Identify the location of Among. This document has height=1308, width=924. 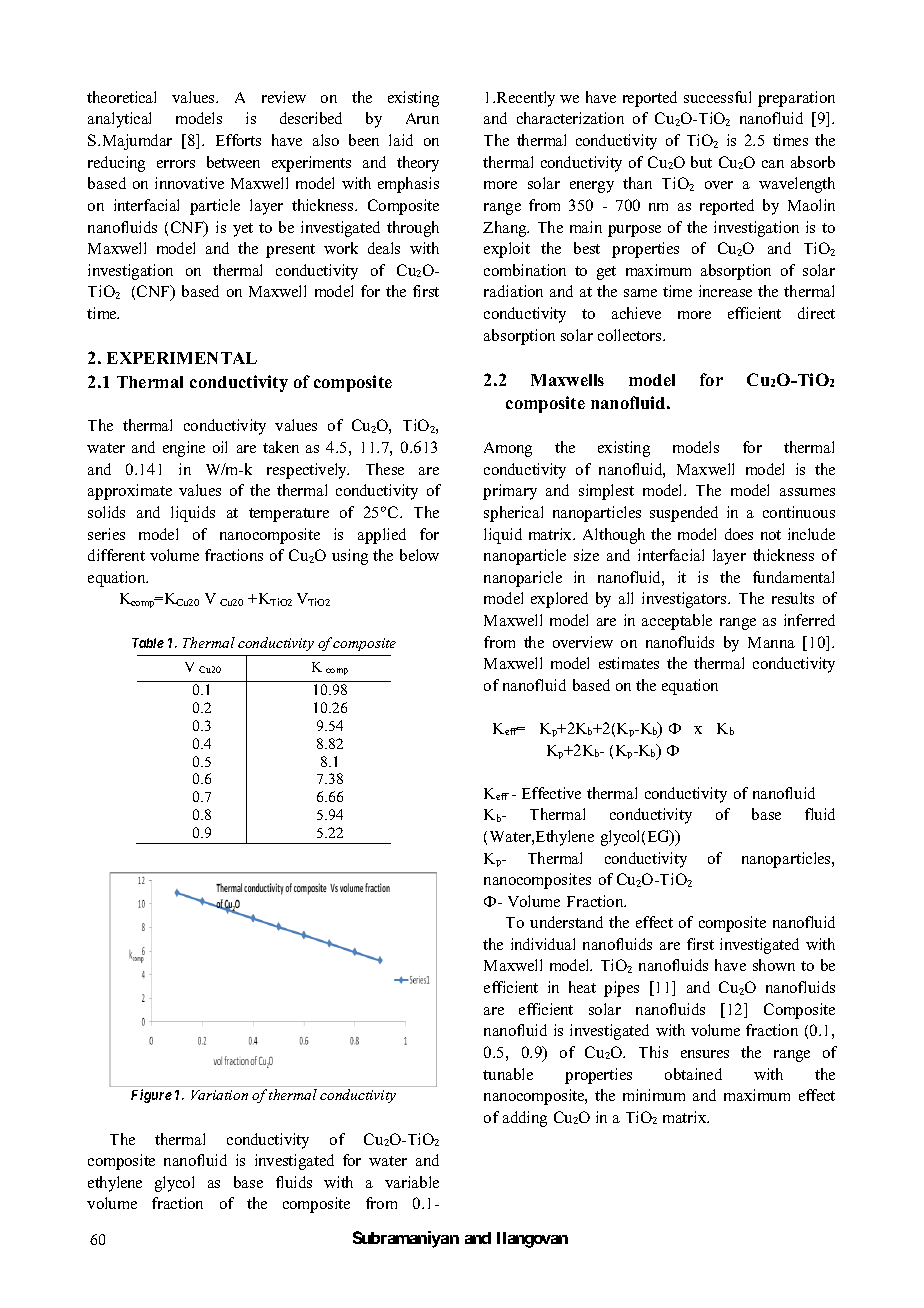
(508, 449).
